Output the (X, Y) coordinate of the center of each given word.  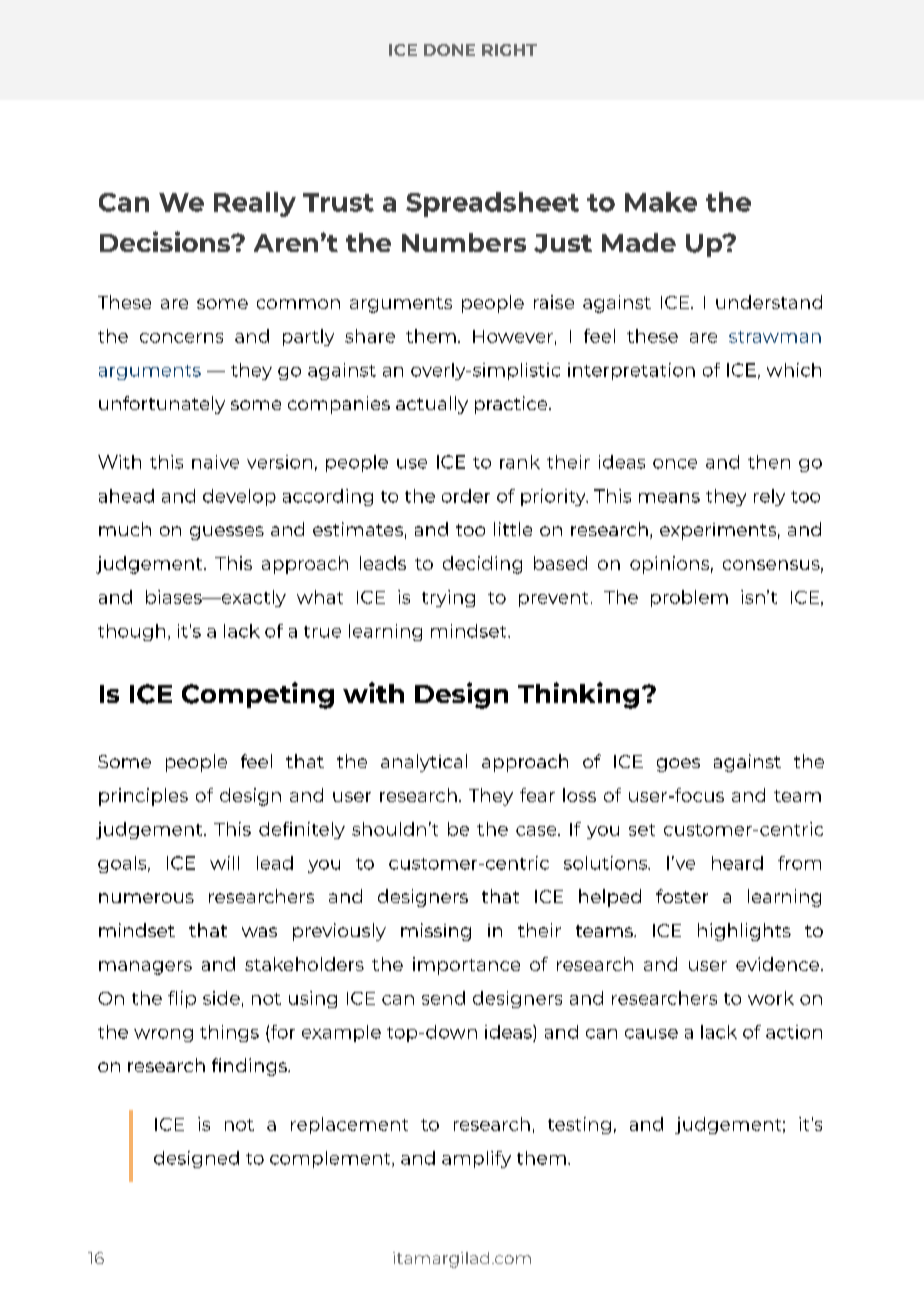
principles (143, 797)
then (769, 462)
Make (661, 202)
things (229, 1033)
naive (215, 462)
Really (255, 204)
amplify (476, 1159)
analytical (424, 763)
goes (678, 765)
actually (432, 405)
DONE (449, 50)
